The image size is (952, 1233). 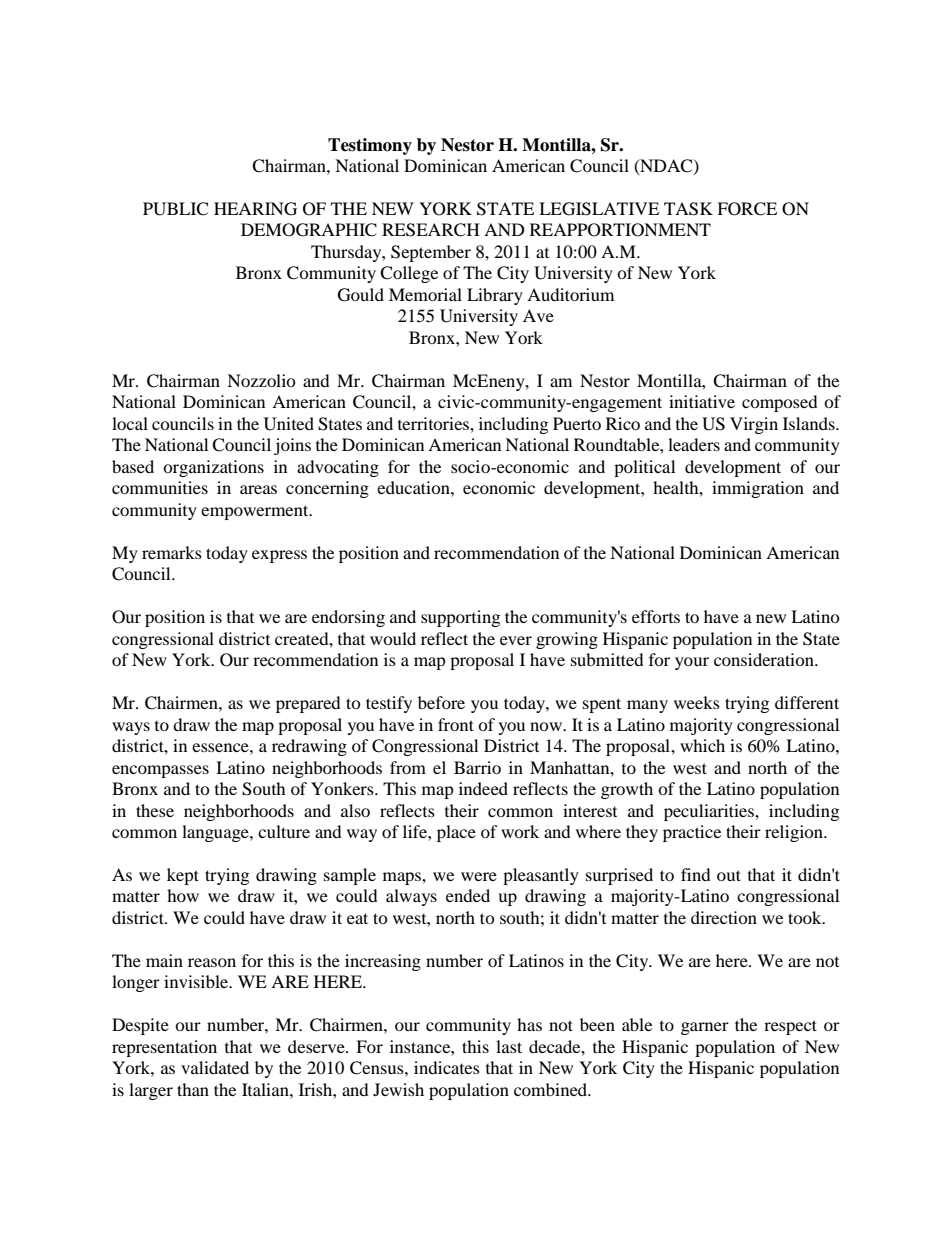 What do you see at coordinates (705, 1028) in the screenshot?
I see `garner` at bounding box center [705, 1028].
